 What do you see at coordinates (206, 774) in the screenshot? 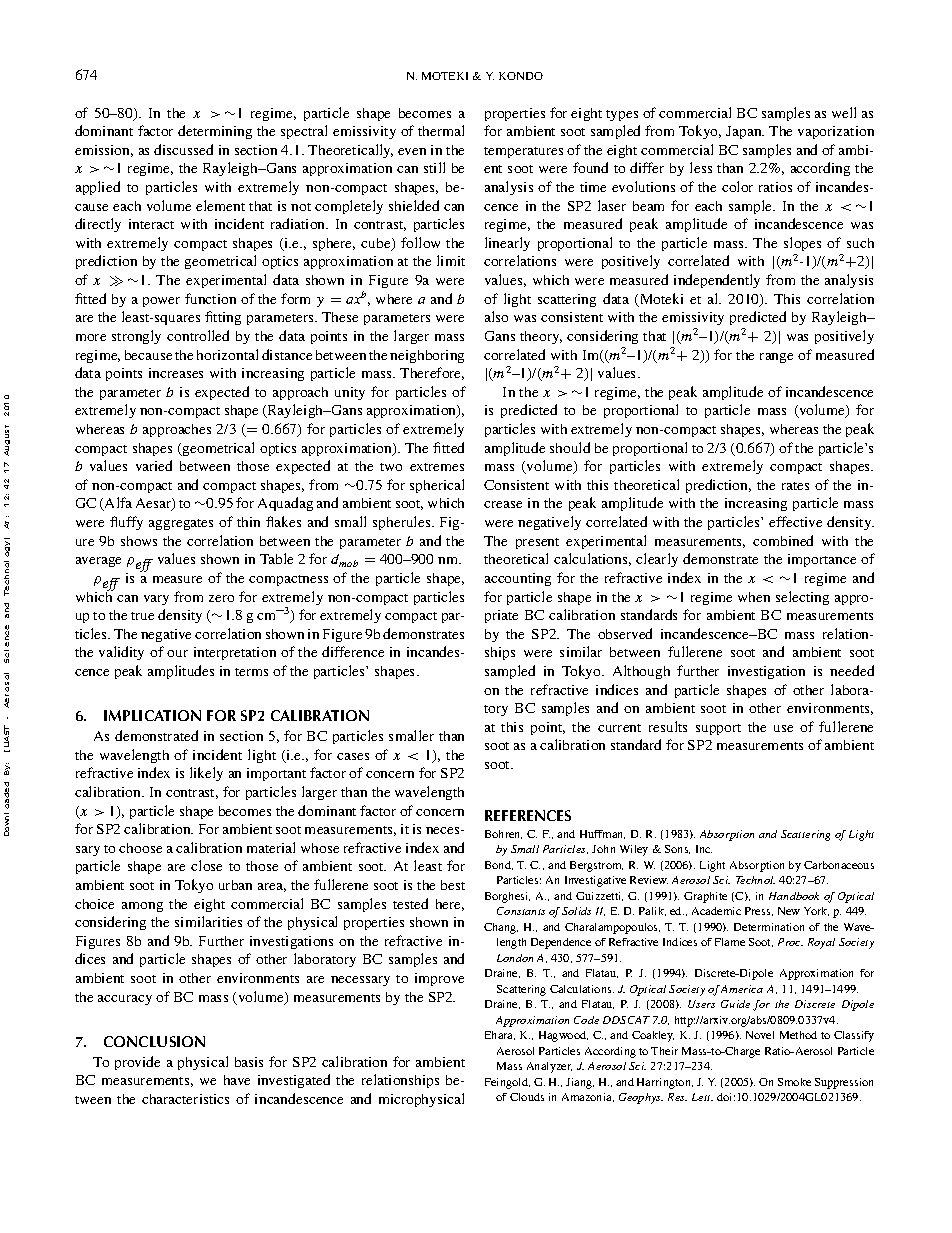
I see `likely` at bounding box center [206, 774].
